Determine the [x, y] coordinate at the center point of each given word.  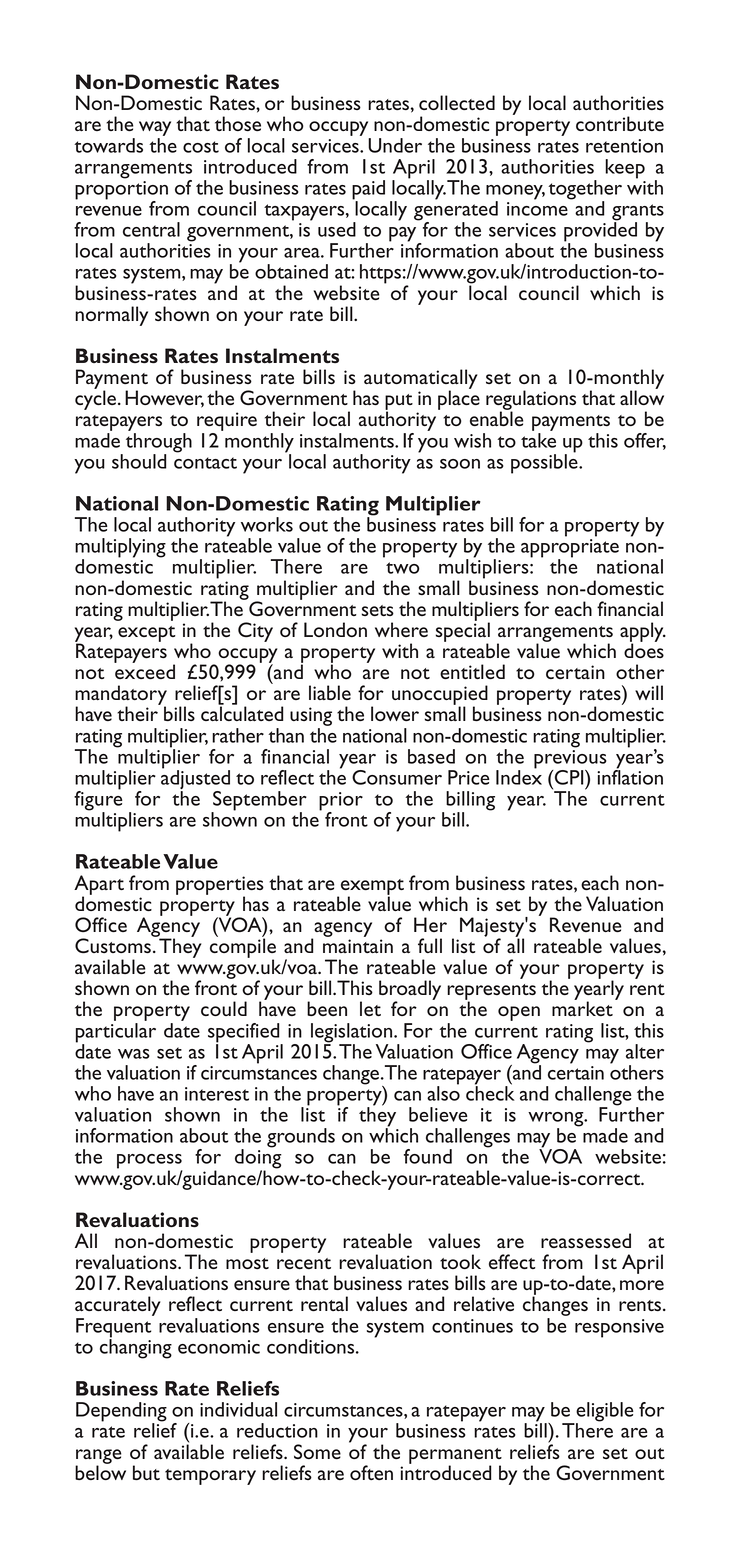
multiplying [120, 549]
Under [395, 145]
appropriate [570, 549]
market [582, 1008]
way [155, 128]
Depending [121, 1413]
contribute [620, 123]
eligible [604, 1413]
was [134, 1054]
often [371, 1472]
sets [377, 610]
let [370, 1008]
